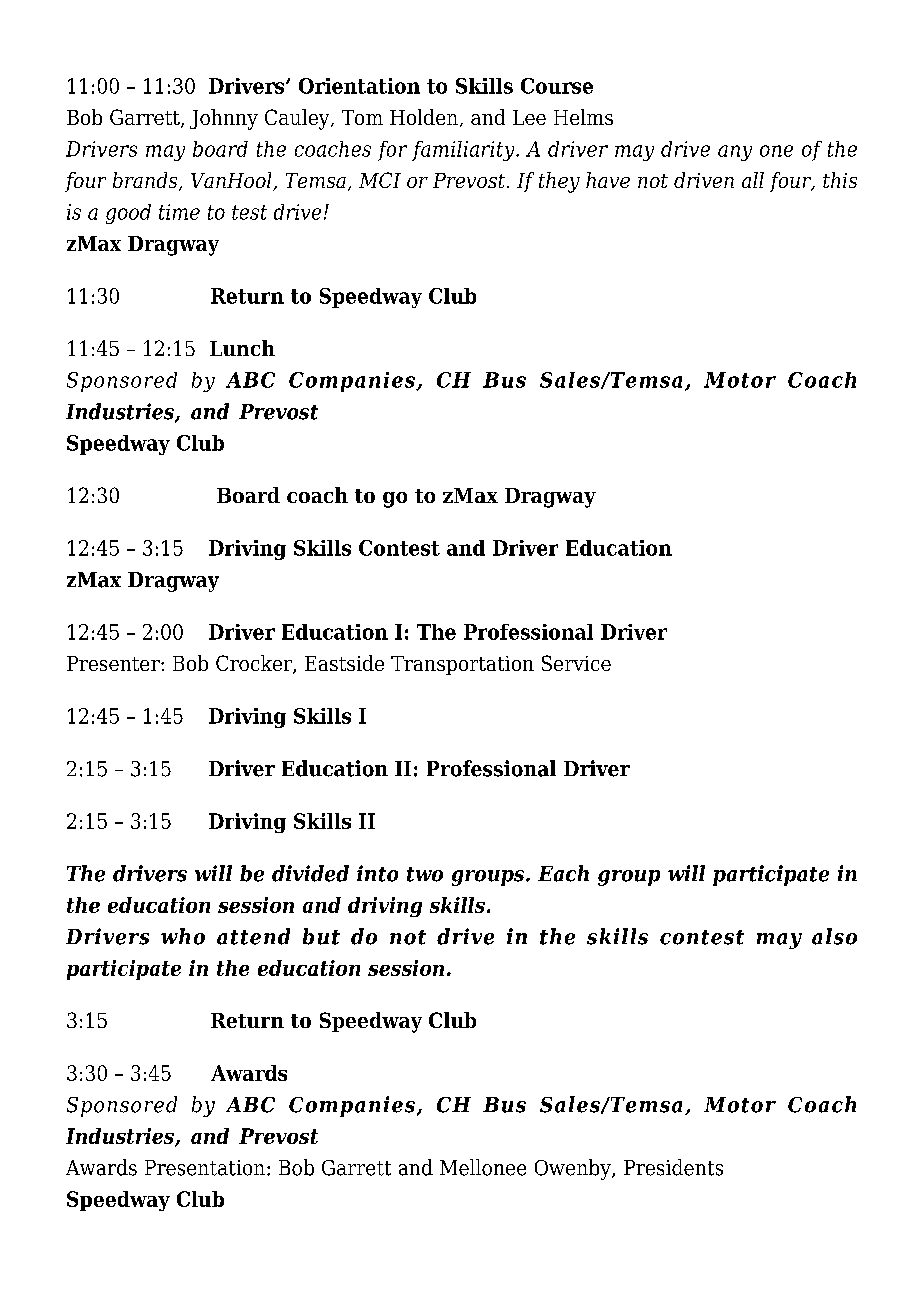 The width and height of the screenshot is (924, 1308). I want to click on Service, so click(576, 663).
